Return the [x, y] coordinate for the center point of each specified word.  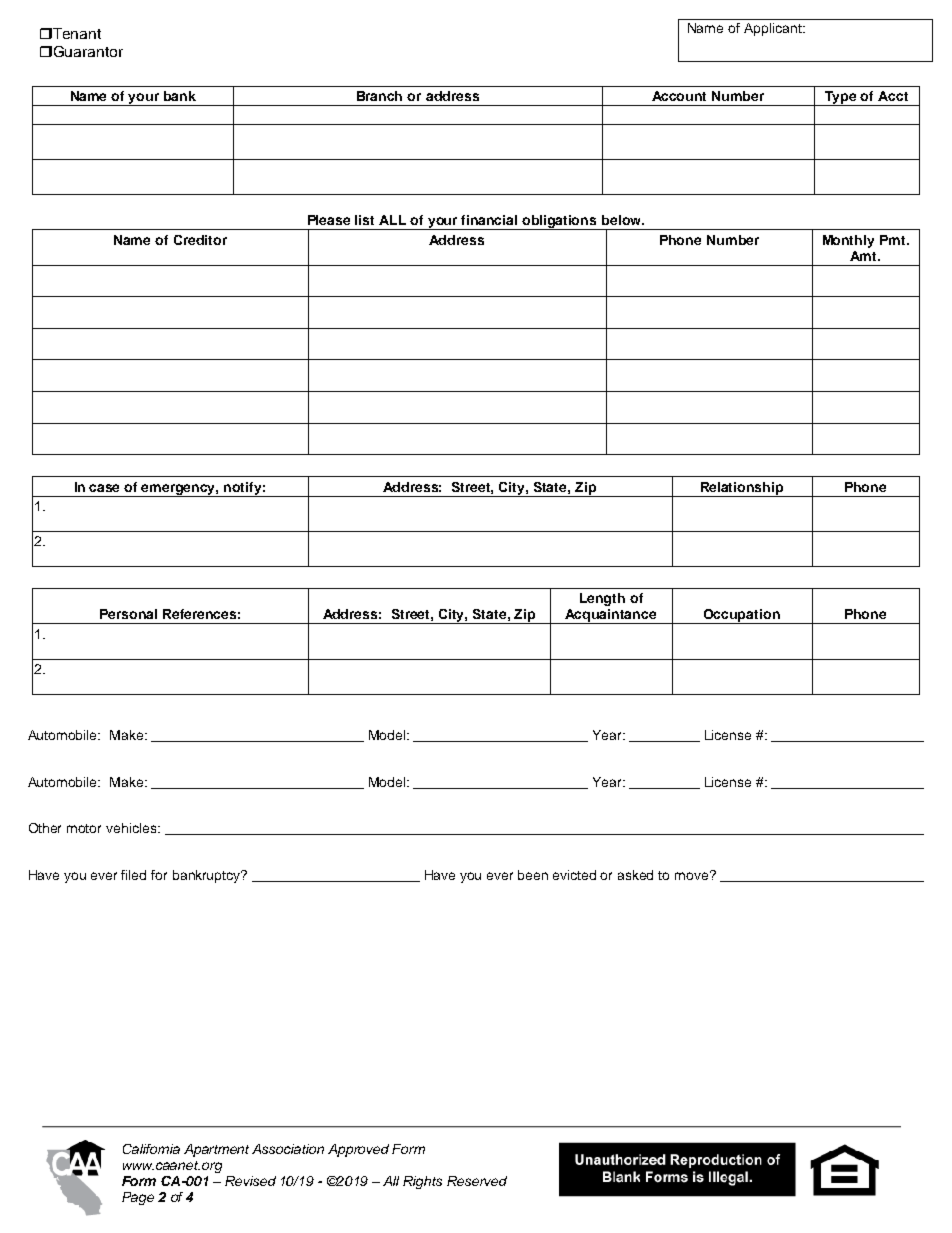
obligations [560, 222]
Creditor [200, 240]
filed [133, 875]
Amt [864, 256]
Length [602, 599]
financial [489, 220]
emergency [179, 490]
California [151, 1149]
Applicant [774, 29]
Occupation [742, 616]
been [533, 875]
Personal [128, 614]
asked [635, 875]
